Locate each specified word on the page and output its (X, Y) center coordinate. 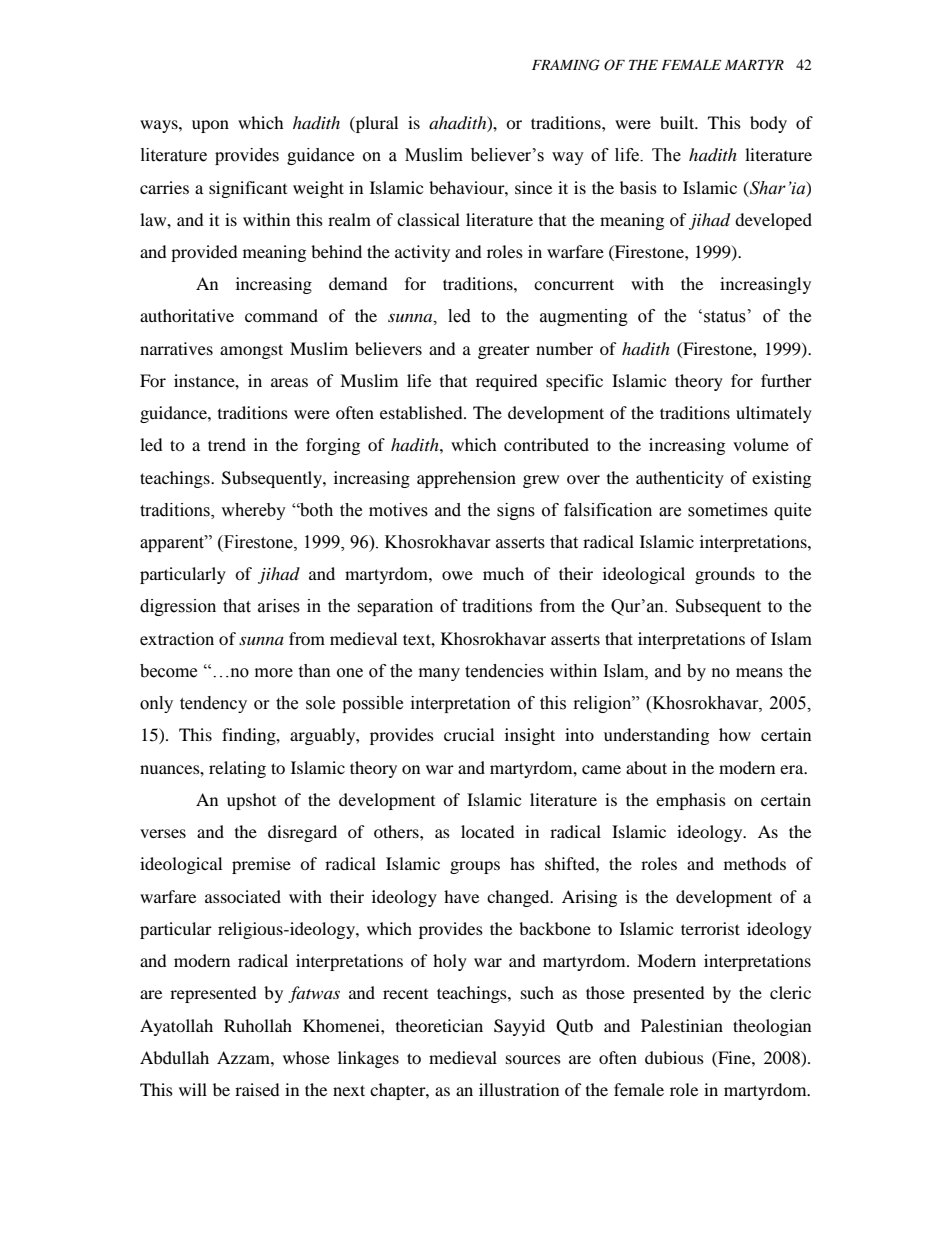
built (678, 122)
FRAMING (566, 65)
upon (210, 126)
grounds (725, 575)
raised (257, 1089)
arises (279, 606)
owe (457, 575)
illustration (519, 1089)
